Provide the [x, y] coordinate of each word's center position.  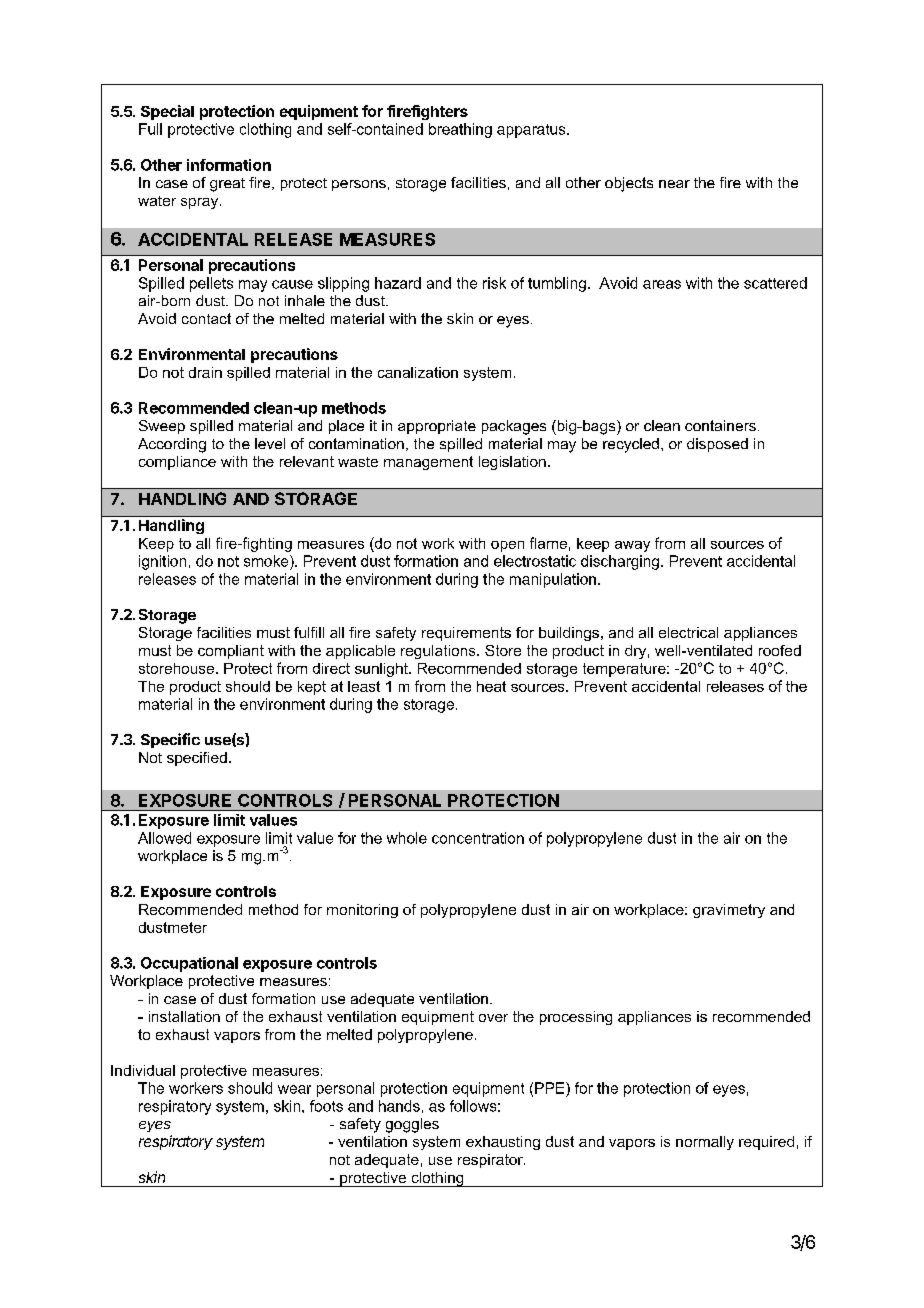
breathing [460, 130]
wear [294, 1089]
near [674, 184]
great [227, 185]
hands [399, 1106]
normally [705, 1143]
